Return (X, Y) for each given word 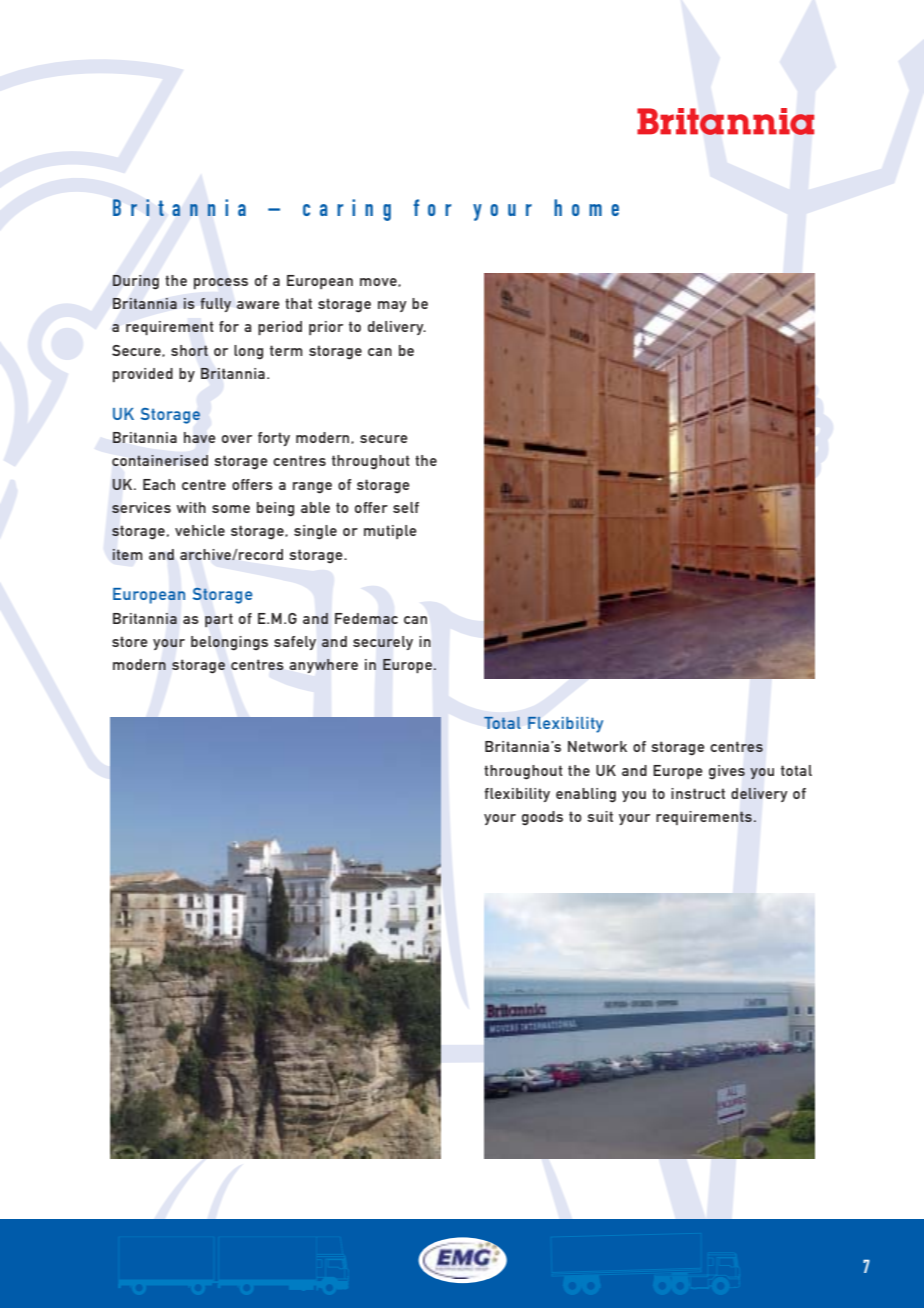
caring (347, 210)
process (221, 283)
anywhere (323, 666)
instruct (698, 793)
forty (274, 439)
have (200, 437)
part (219, 620)
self (406, 507)
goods (542, 818)
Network (597, 746)
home (586, 207)
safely (295, 643)
